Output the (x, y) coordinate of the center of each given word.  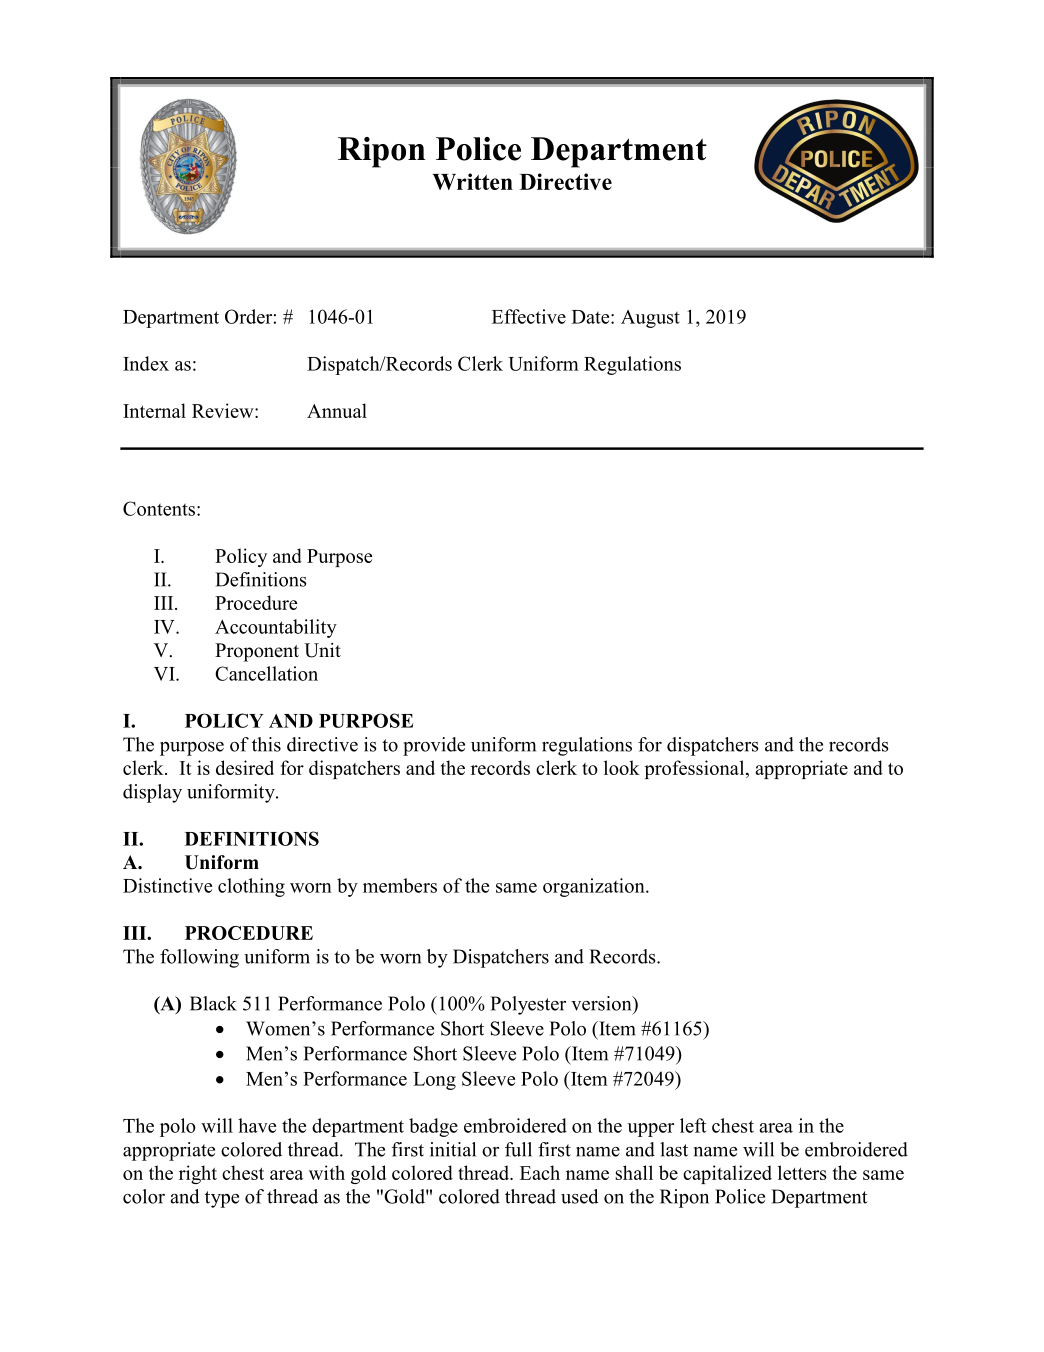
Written (472, 181)
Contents (159, 508)
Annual (337, 410)
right (198, 1174)
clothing (251, 887)
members (400, 885)
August (650, 319)
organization (595, 887)
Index (146, 363)
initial (453, 1149)
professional (696, 769)
